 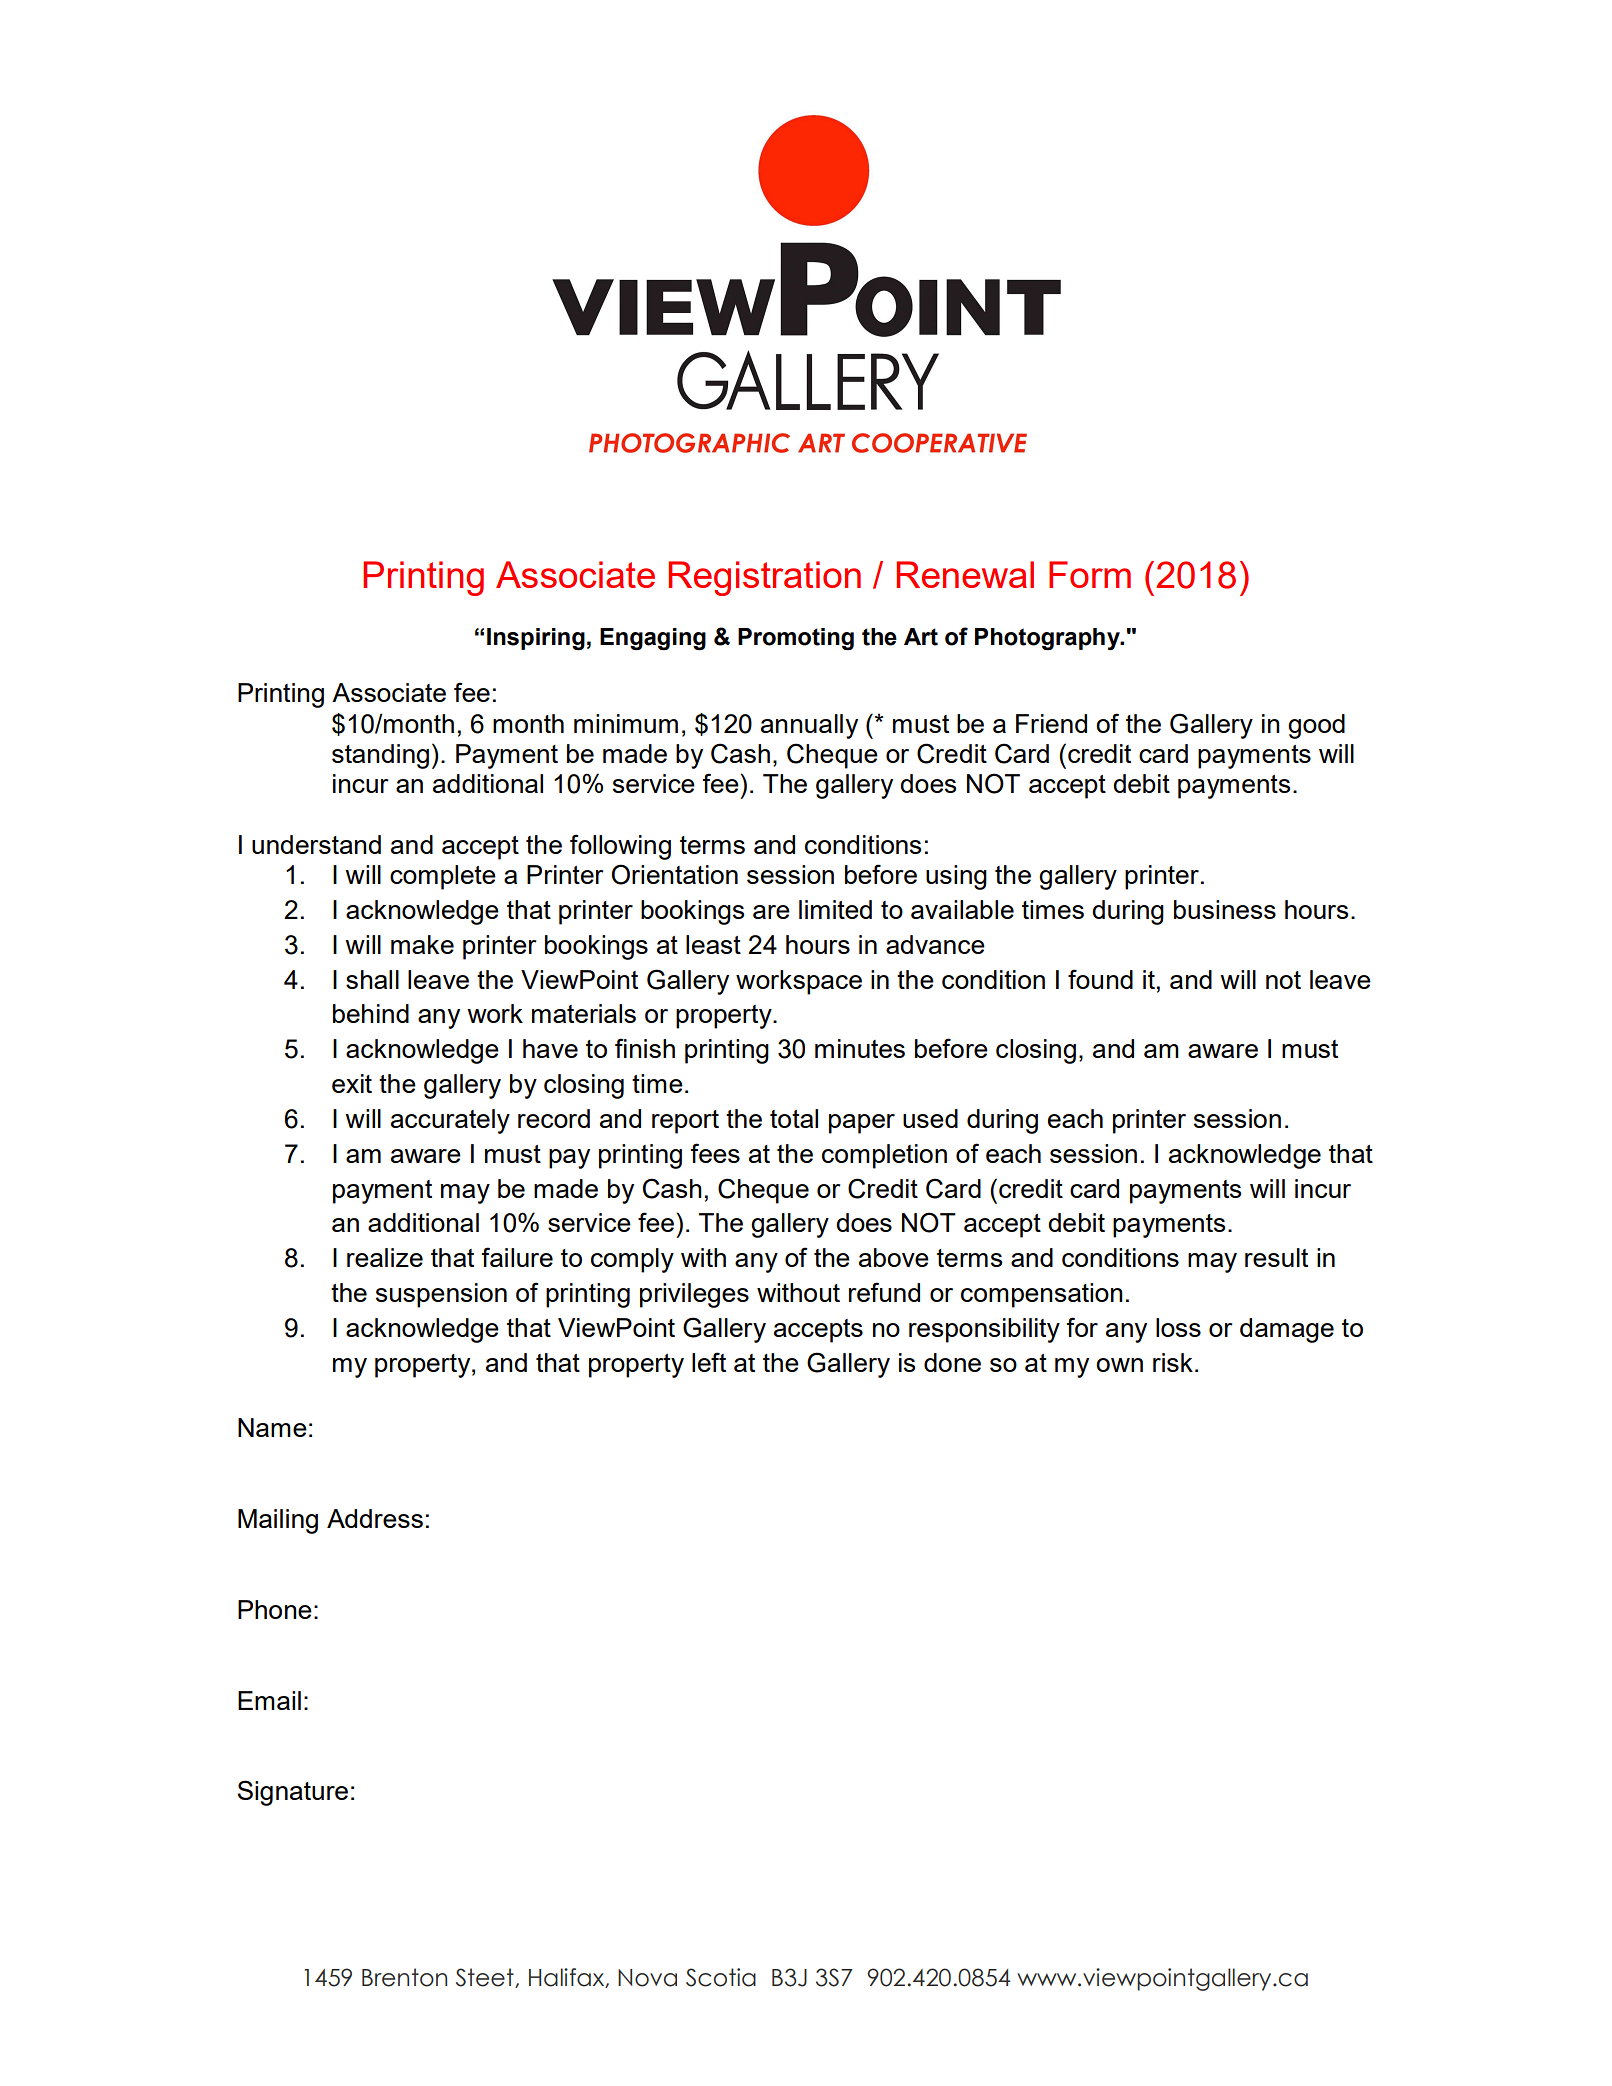 What do you see at coordinates (1100, 979) in the document?
I see `found` at bounding box center [1100, 979].
